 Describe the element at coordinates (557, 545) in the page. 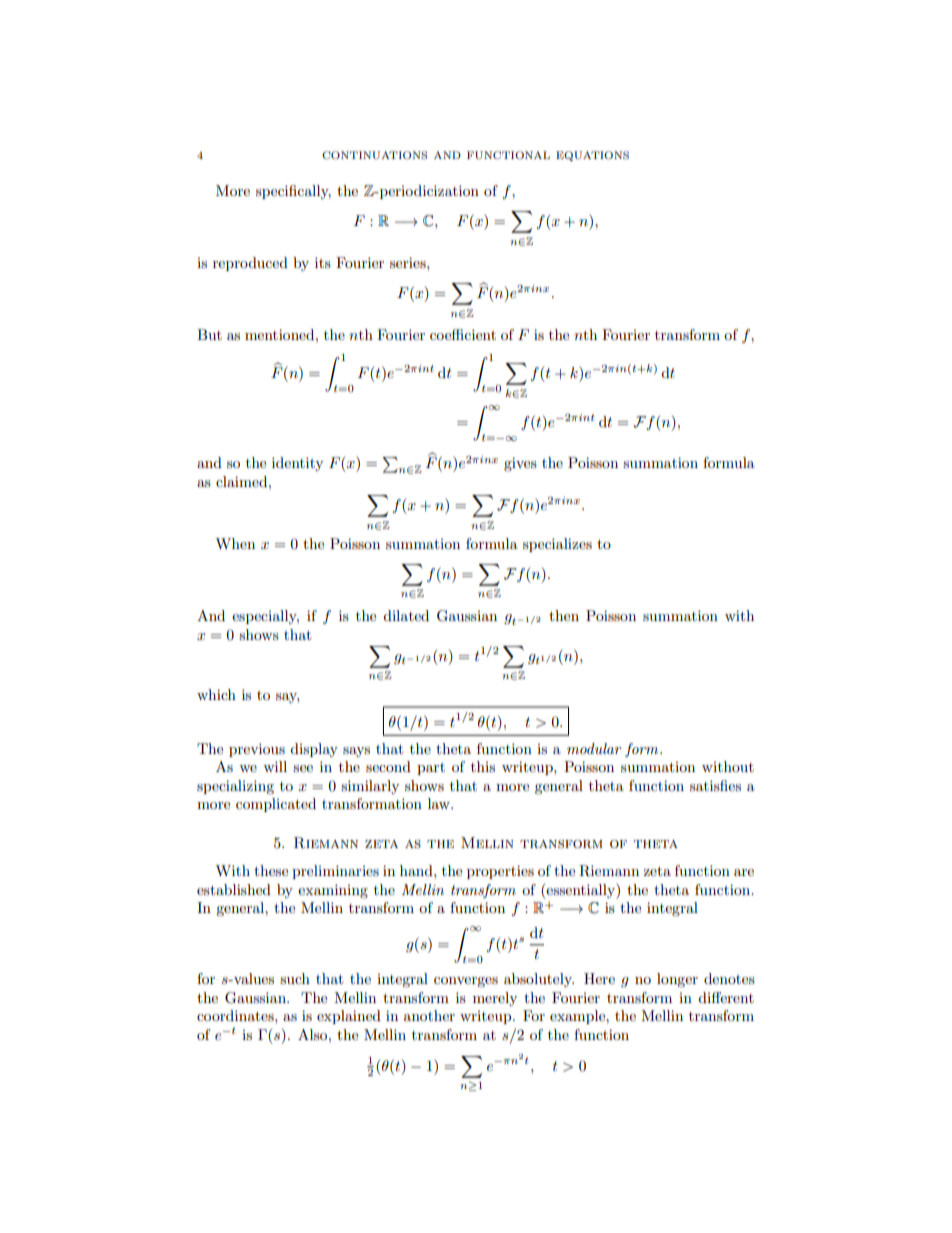

I see `specializes` at that location.
